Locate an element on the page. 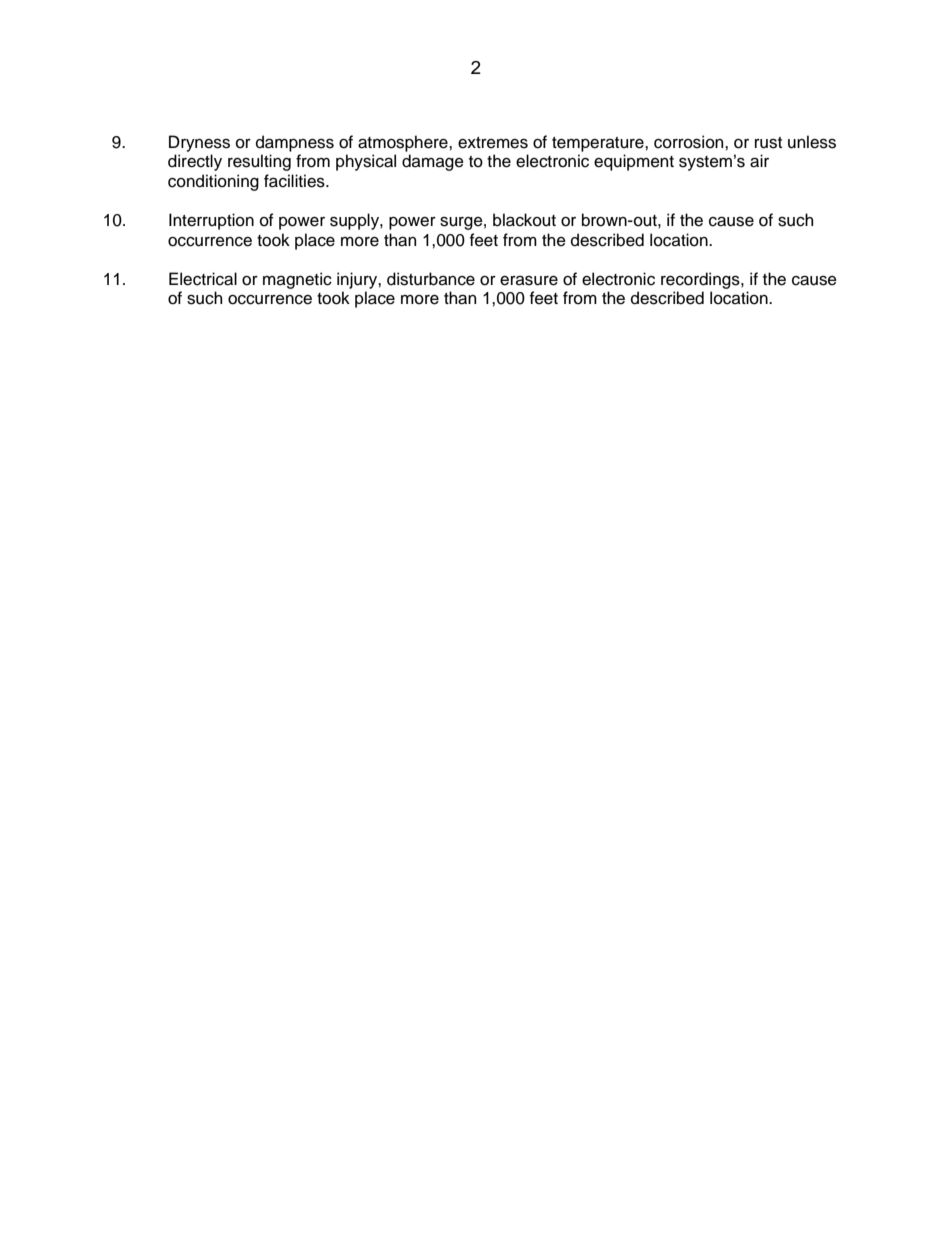 This document has width=952, height=1233. blackout is located at coordinates (524, 220).
